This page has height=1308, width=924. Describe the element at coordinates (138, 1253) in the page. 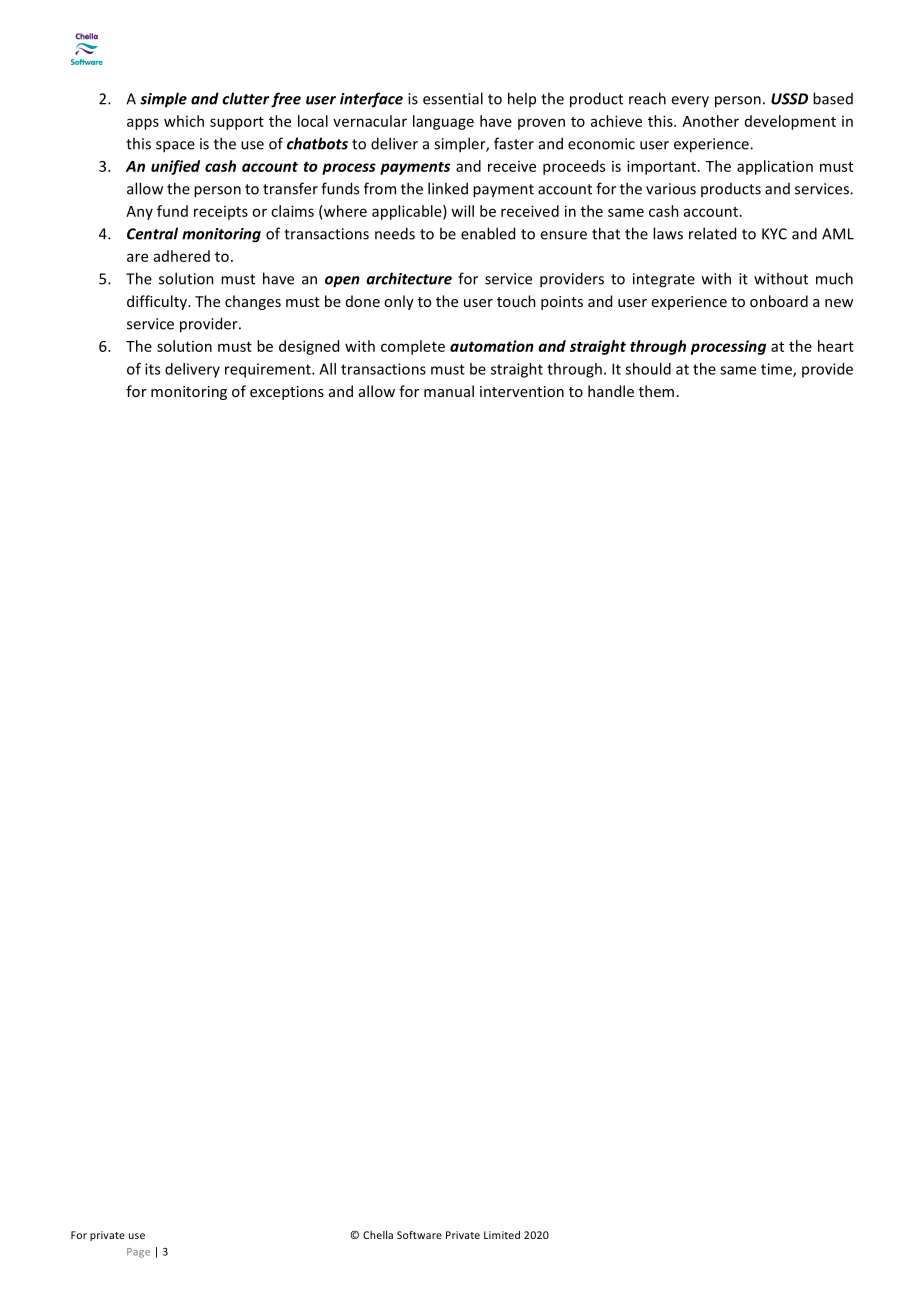

I see `Page` at that location.
